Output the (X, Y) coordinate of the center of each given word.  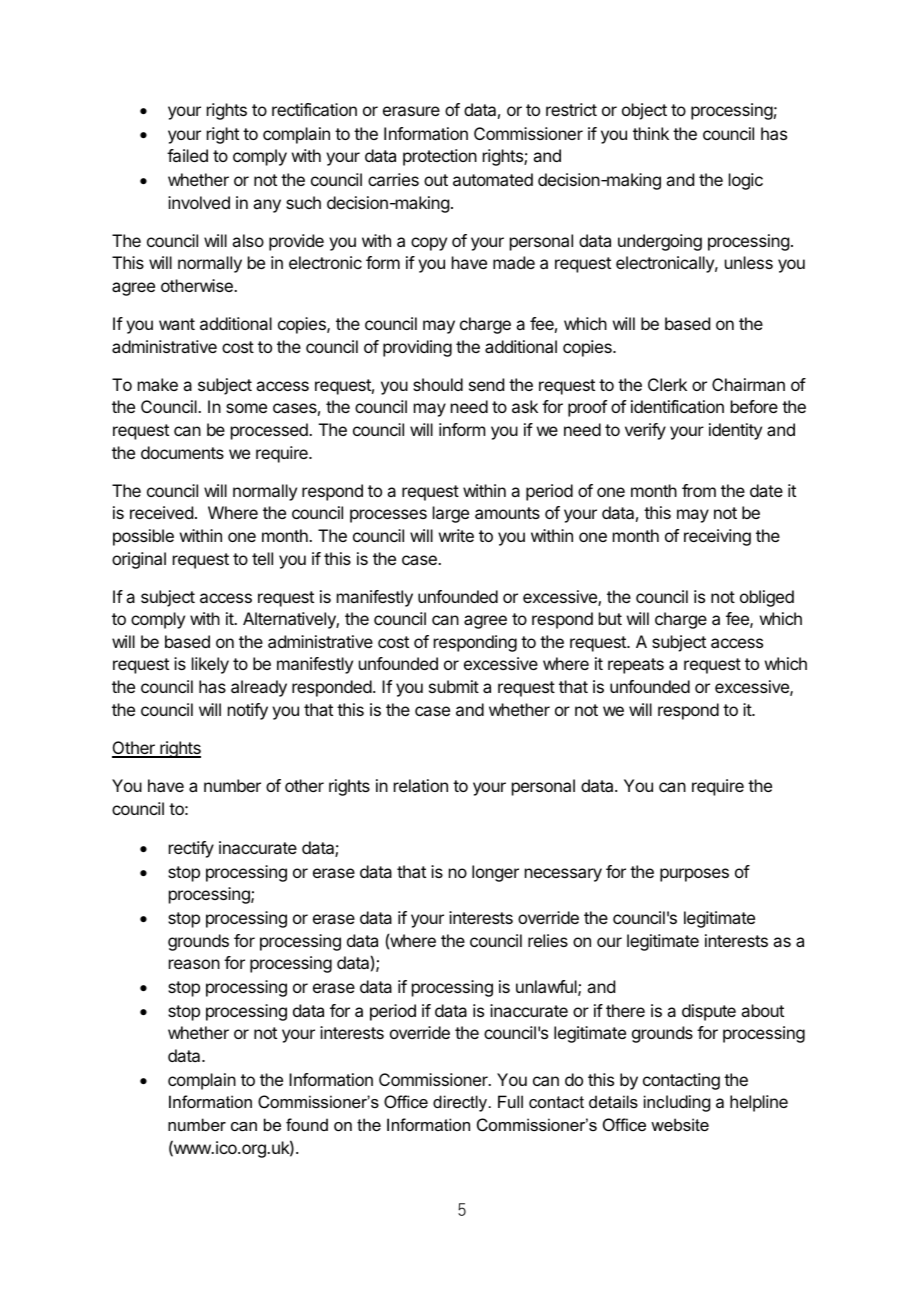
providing (417, 348)
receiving (717, 537)
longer (495, 873)
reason (194, 964)
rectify (191, 849)
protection (440, 157)
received (161, 512)
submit (454, 686)
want (177, 324)
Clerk (667, 384)
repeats (636, 666)
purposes (694, 875)
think (651, 133)
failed (187, 155)
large (451, 514)
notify (248, 711)
